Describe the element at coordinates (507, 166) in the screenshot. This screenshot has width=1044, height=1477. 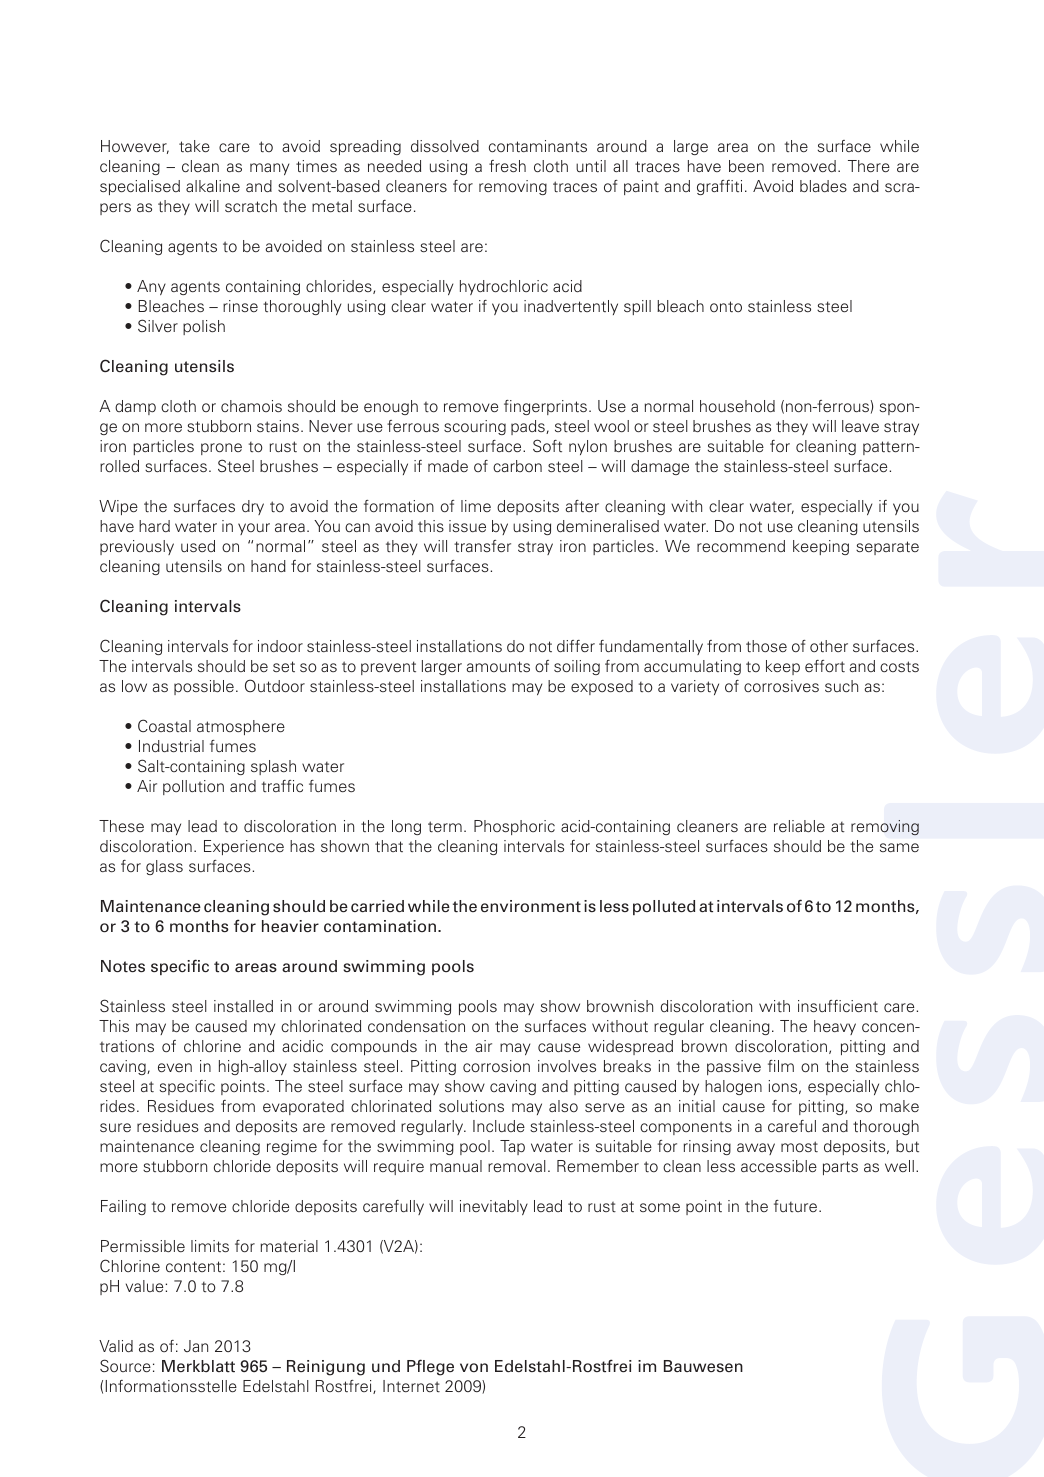
I see `fresh` at that location.
